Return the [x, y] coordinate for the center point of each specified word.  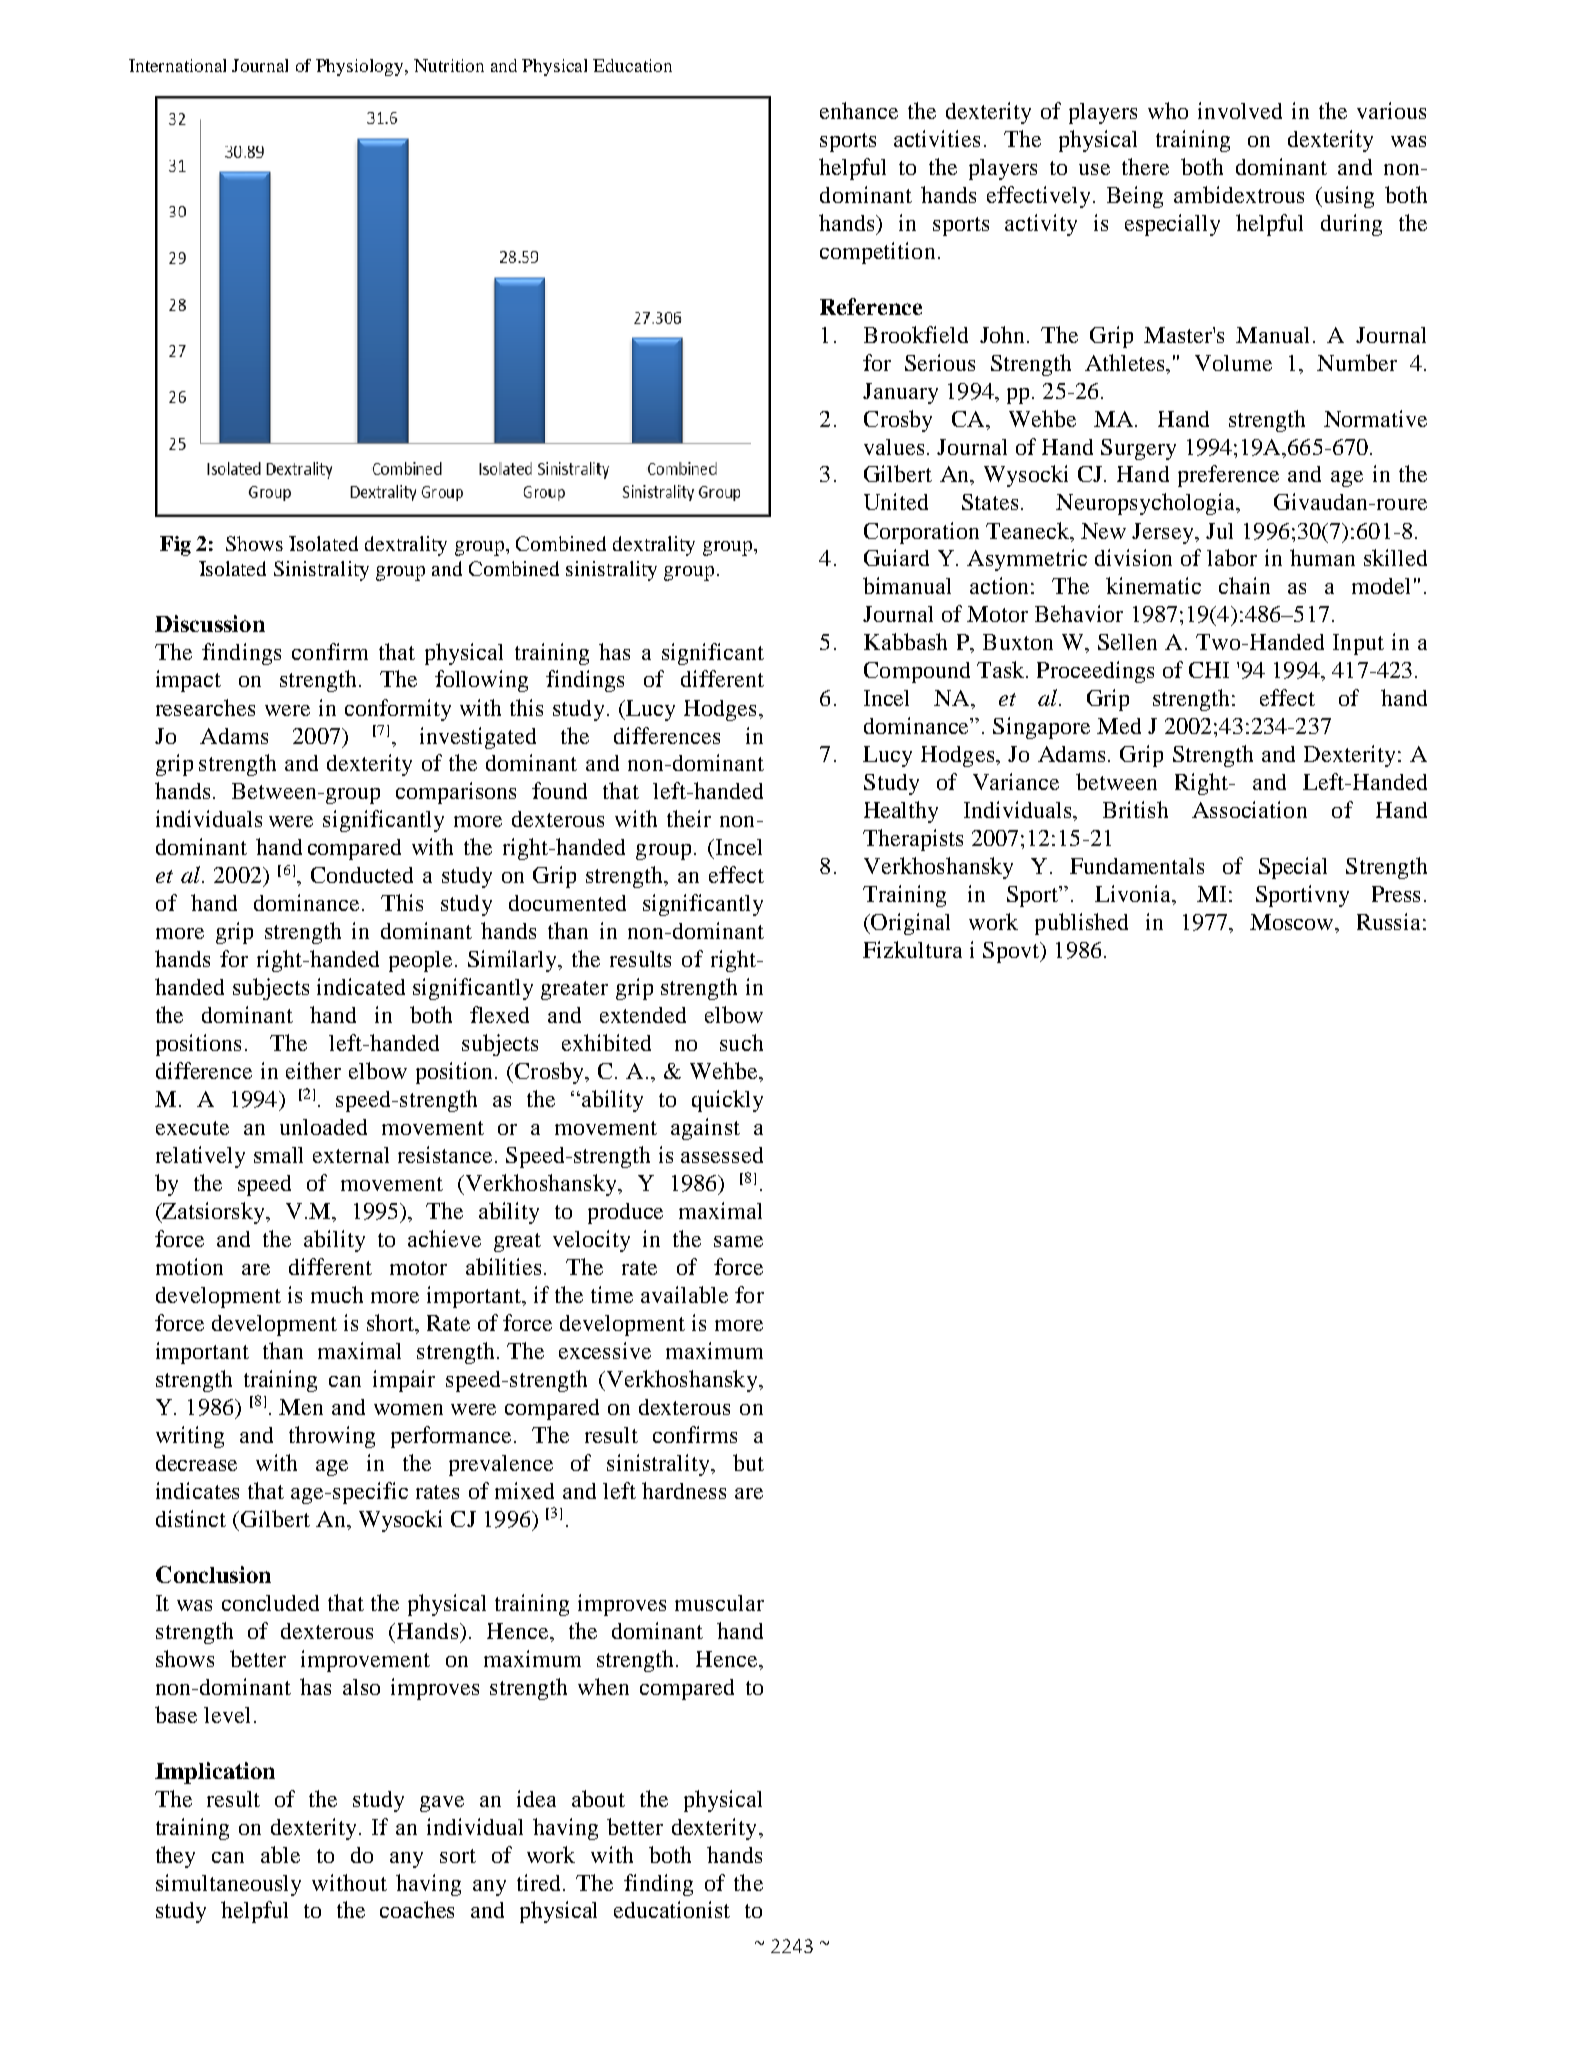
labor [1232, 557]
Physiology [361, 67]
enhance [859, 110]
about [598, 1798]
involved [1240, 110]
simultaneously [228, 1885]
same [738, 1241]
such [741, 1042]
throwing [332, 1437]
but [748, 1462]
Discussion [210, 623]
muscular [719, 1603]
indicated [361, 986]
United [896, 501]
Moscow [1293, 922]
